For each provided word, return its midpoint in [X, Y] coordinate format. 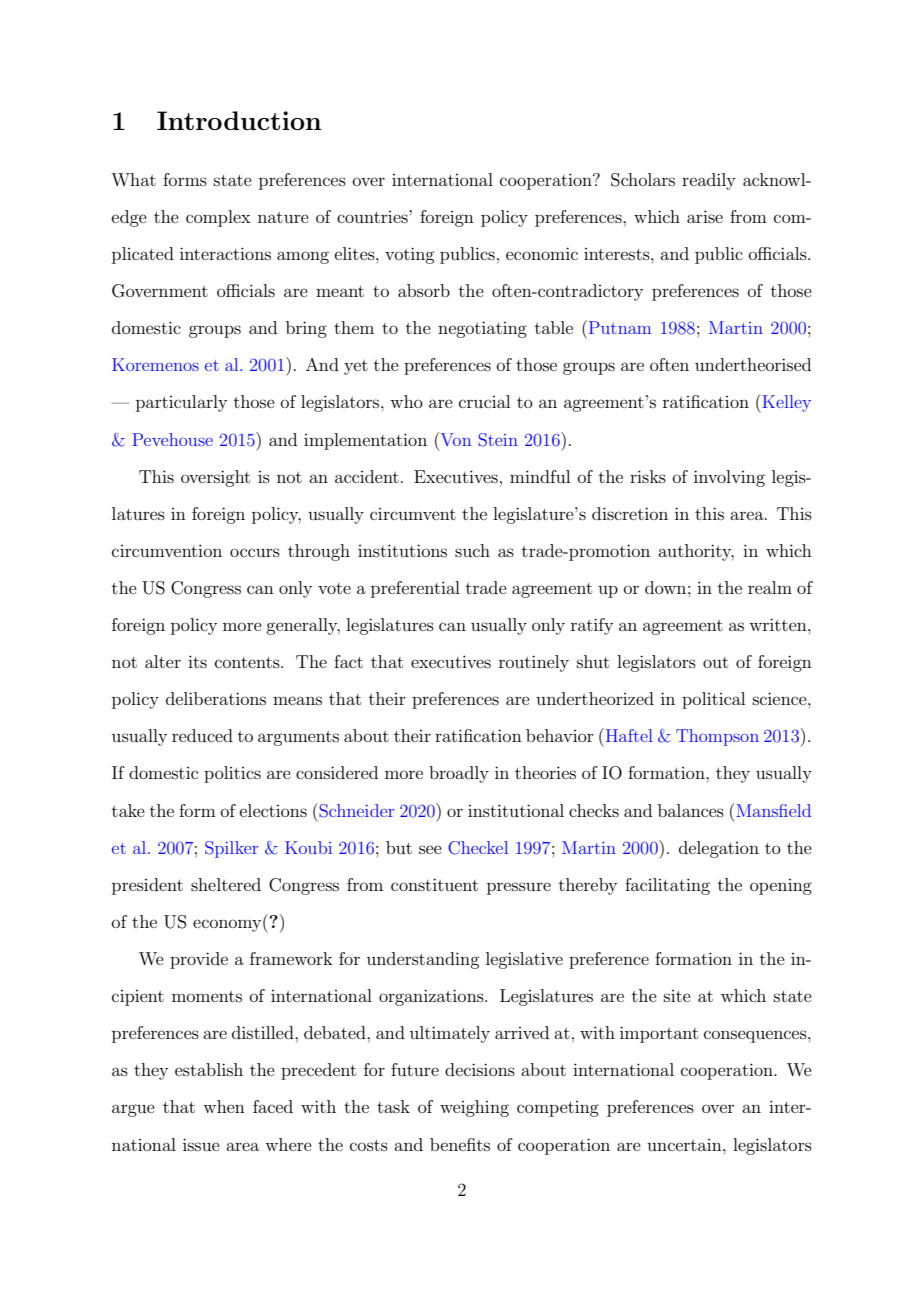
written [779, 624]
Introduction [239, 120]
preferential [415, 589]
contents [248, 662]
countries [373, 216]
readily [709, 181]
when [224, 1106]
